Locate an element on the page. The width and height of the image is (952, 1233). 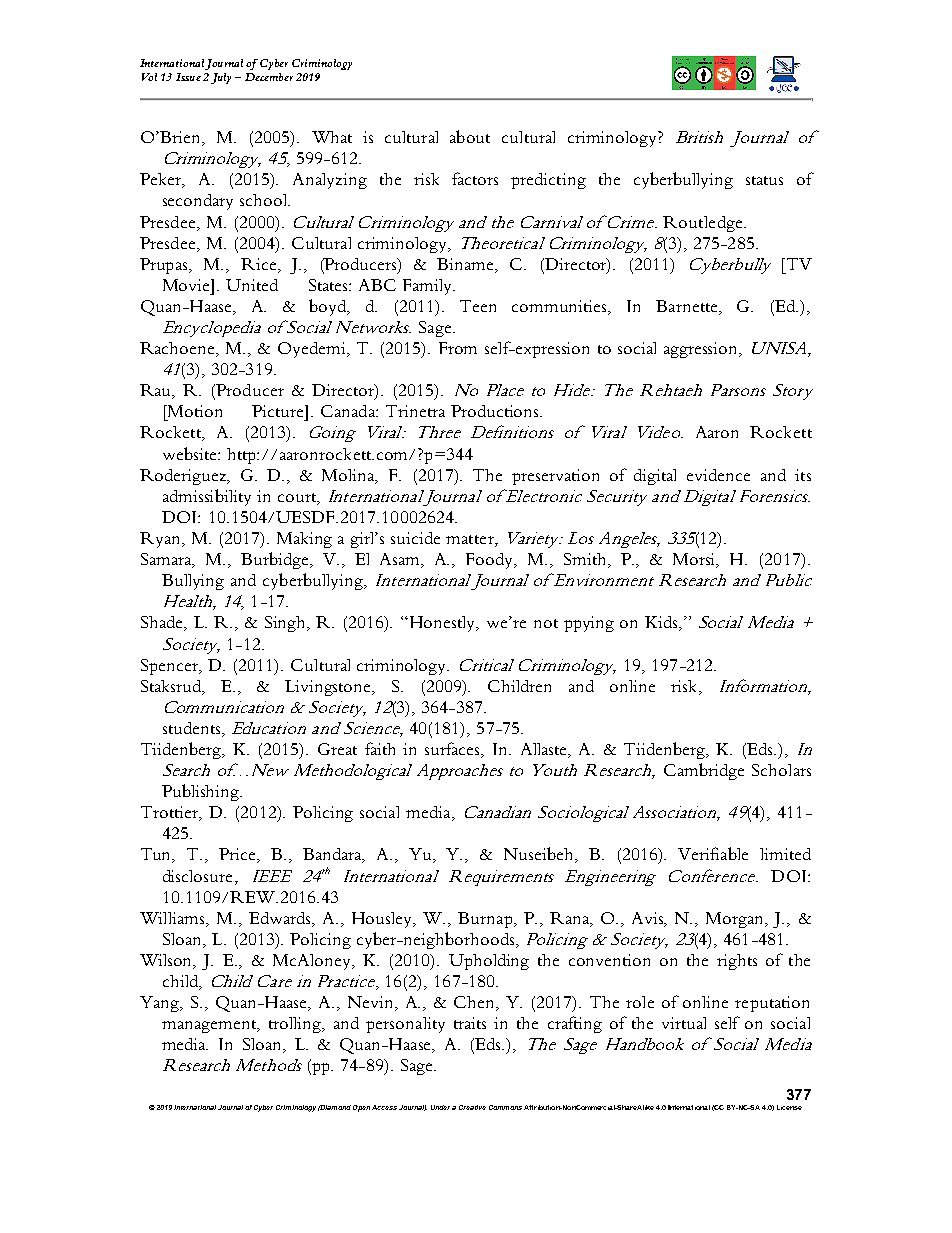
surfaces is located at coordinates (454, 750).
